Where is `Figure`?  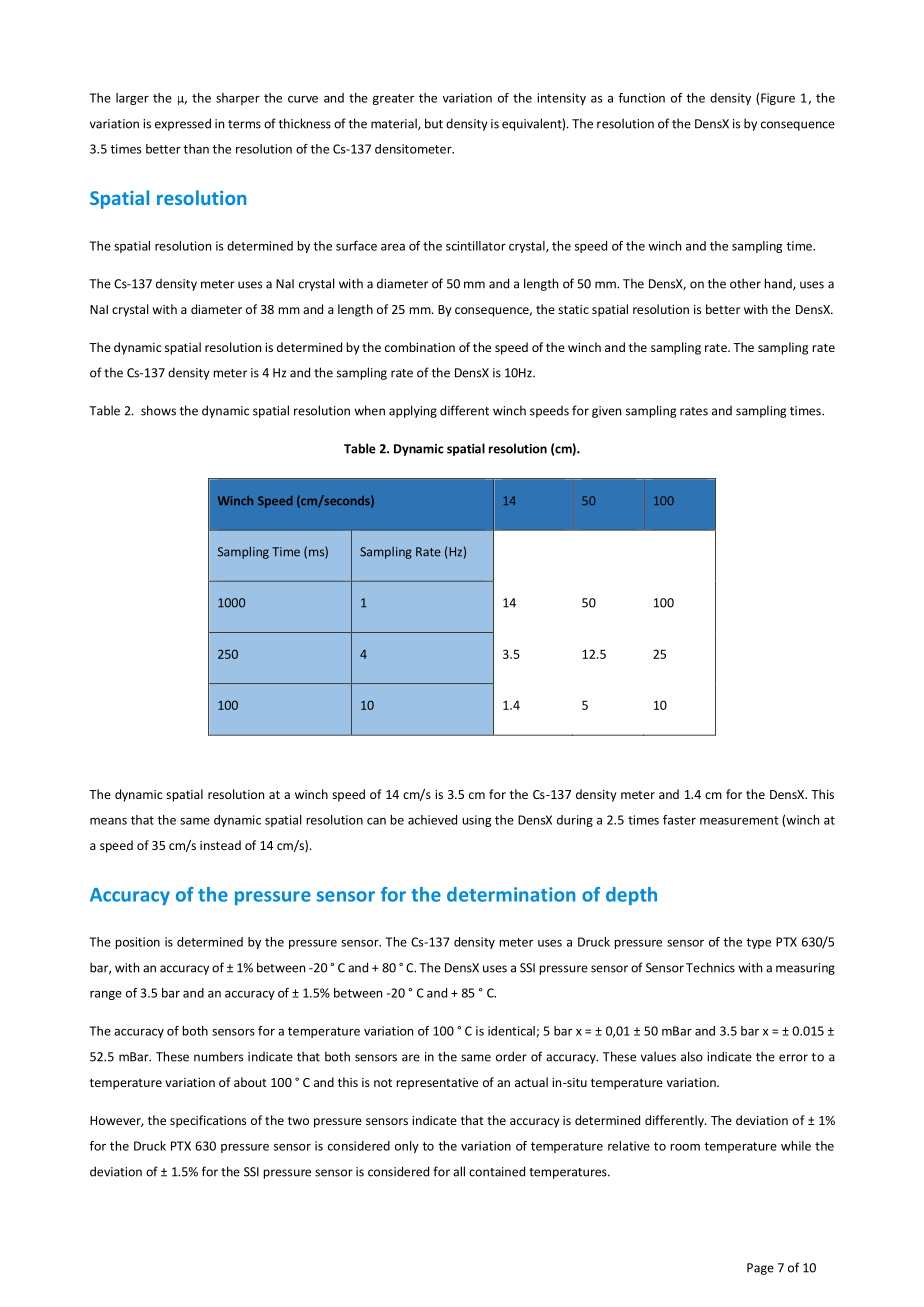
Figure is located at coordinates (778, 99).
